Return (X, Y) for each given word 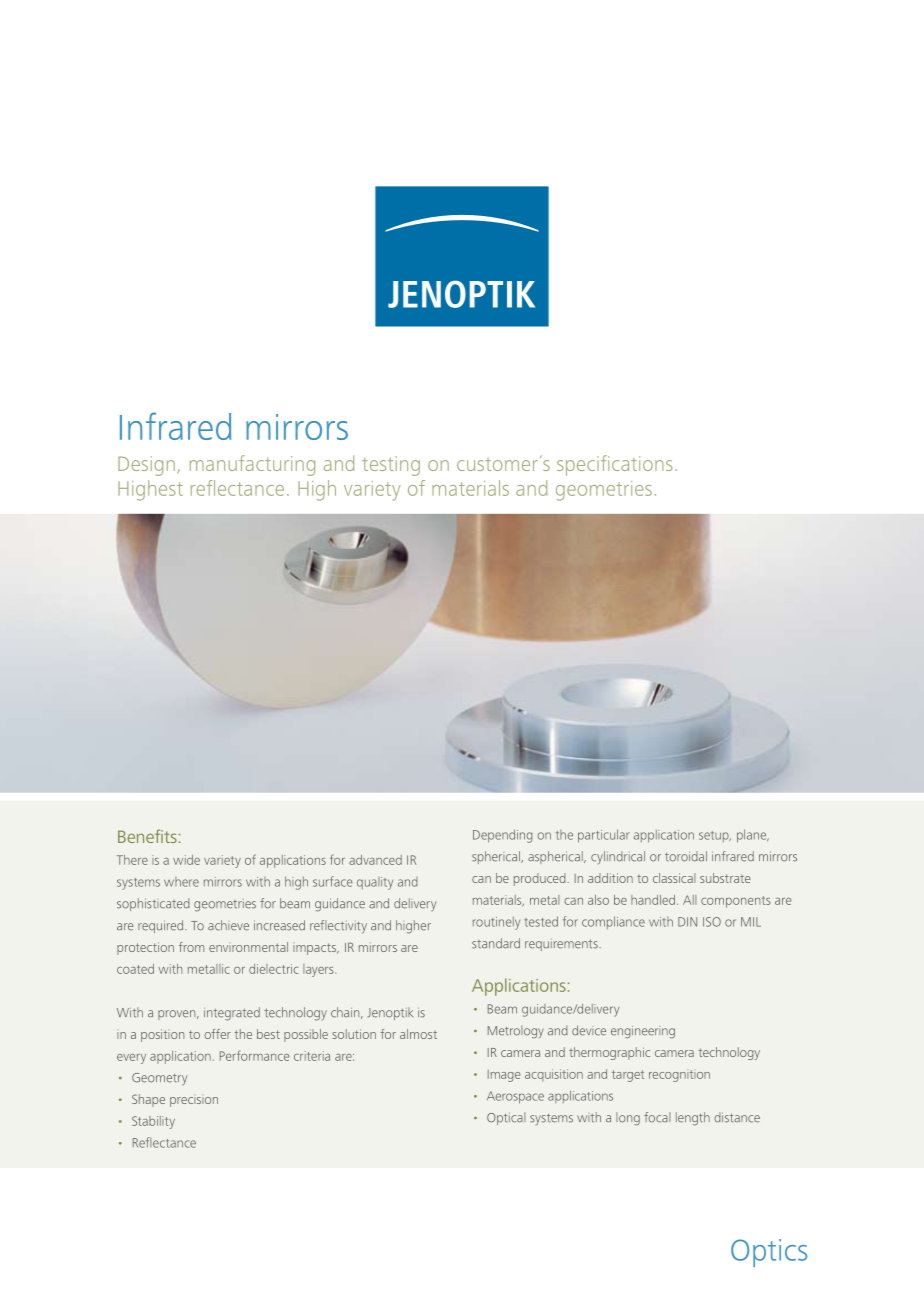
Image (504, 1076)
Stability (153, 1122)
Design (146, 466)
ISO (712, 922)
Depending (503, 836)
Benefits (147, 836)
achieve (228, 925)
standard (496, 943)
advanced (375, 860)
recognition (679, 1075)
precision (194, 1102)
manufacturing (252, 465)
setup (715, 836)
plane (753, 836)
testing (391, 466)
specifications (614, 465)
